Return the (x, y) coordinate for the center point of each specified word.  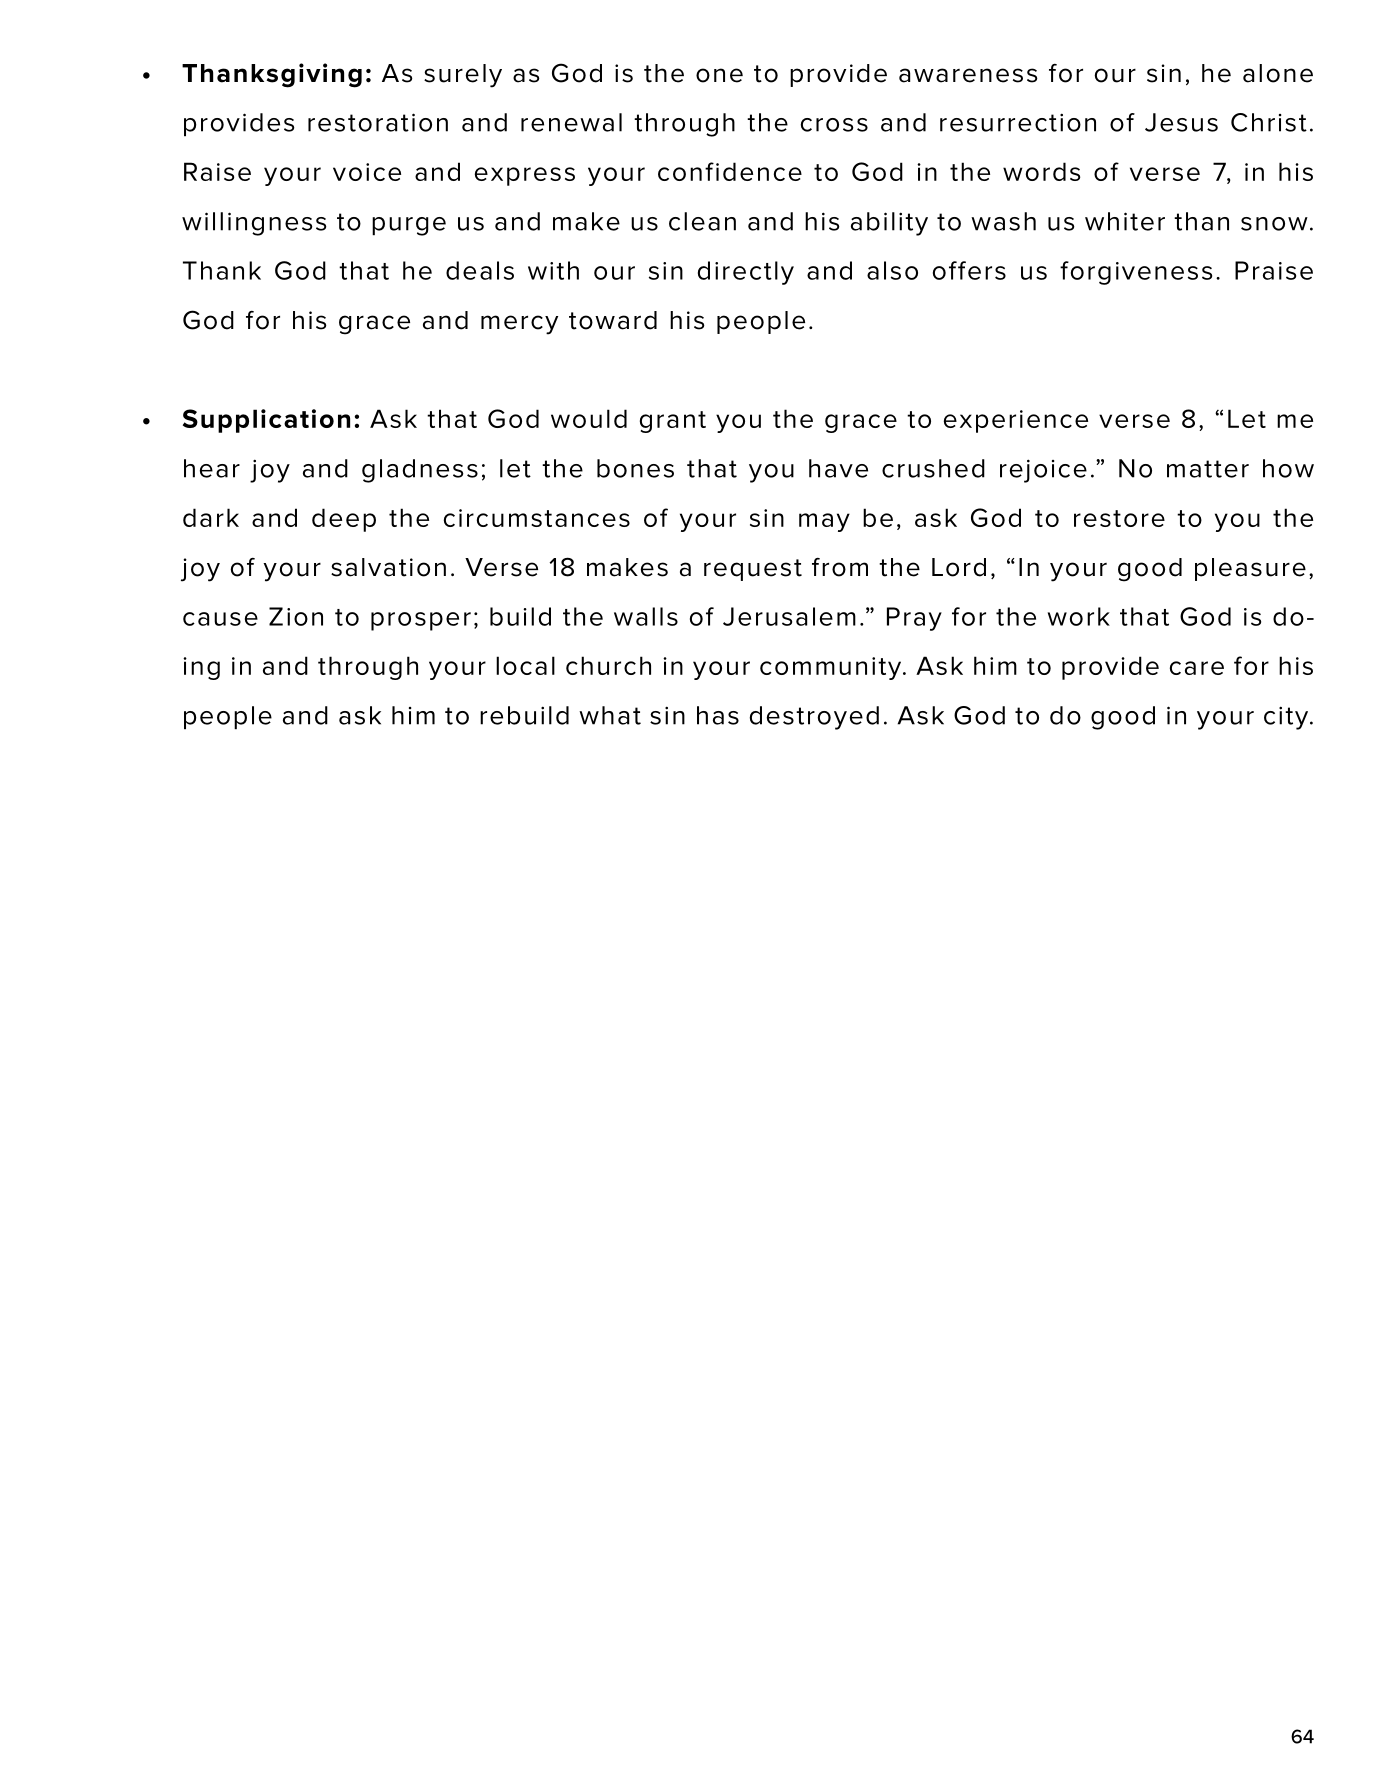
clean (702, 221)
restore (1119, 518)
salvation (388, 567)
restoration (378, 122)
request (753, 570)
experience (1016, 421)
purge (409, 226)
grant (673, 422)
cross (834, 125)
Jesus (1181, 122)
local (525, 665)
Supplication (266, 421)
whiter (1125, 221)
